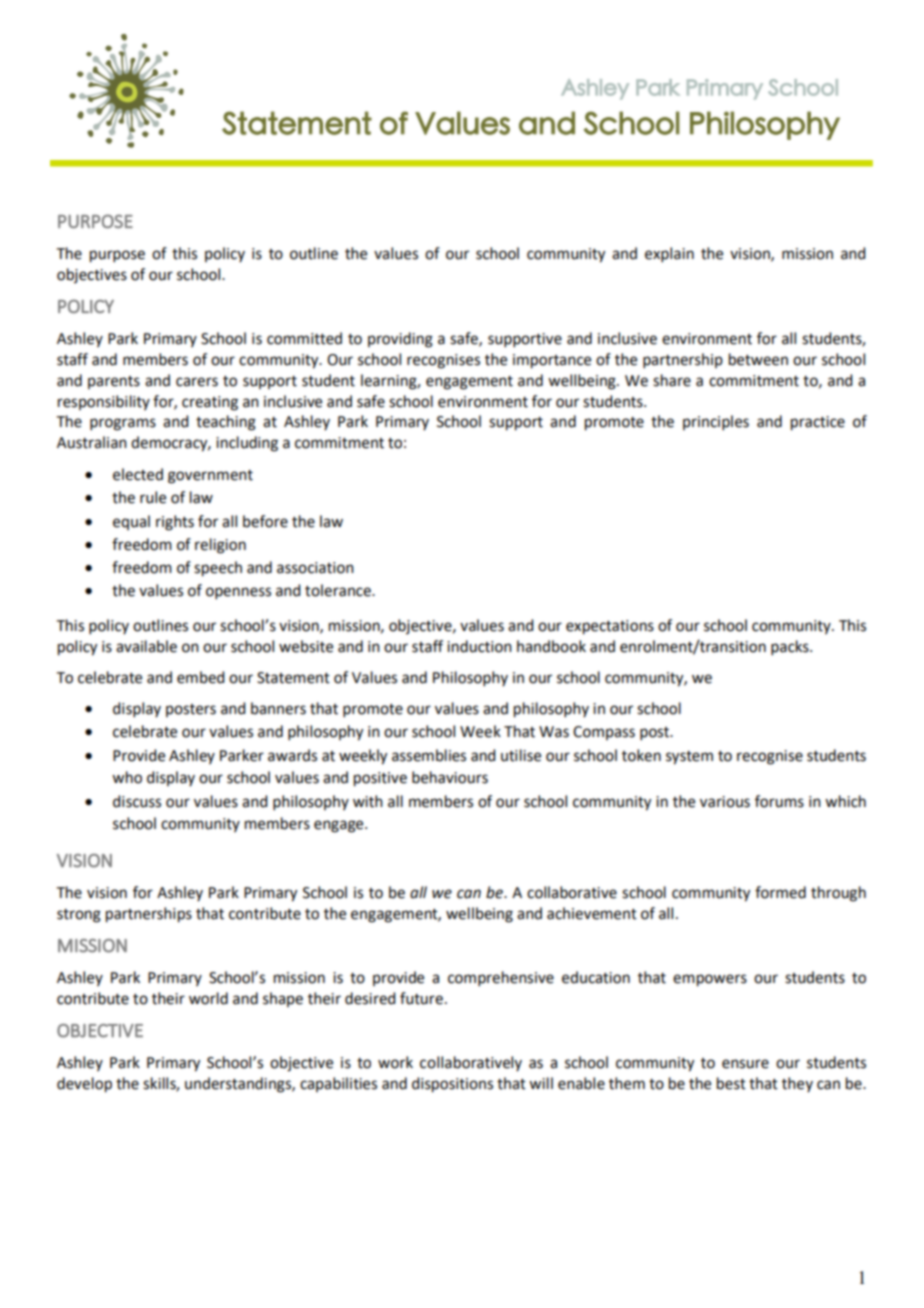 This image has width=924, height=1308. Describe the element at coordinates (137, 801) in the image. I see `discuss` at that location.
